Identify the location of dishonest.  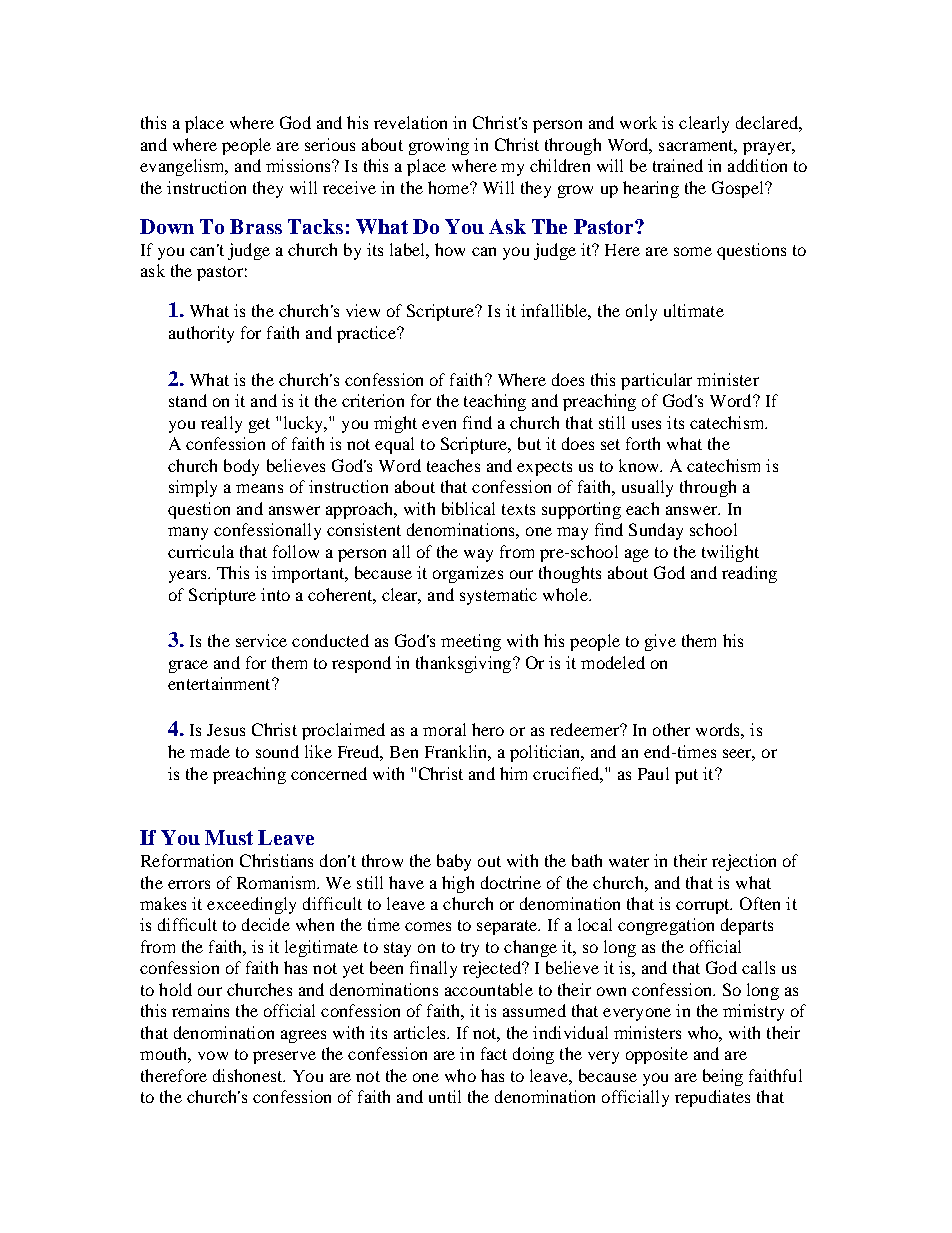
(249, 1075).
